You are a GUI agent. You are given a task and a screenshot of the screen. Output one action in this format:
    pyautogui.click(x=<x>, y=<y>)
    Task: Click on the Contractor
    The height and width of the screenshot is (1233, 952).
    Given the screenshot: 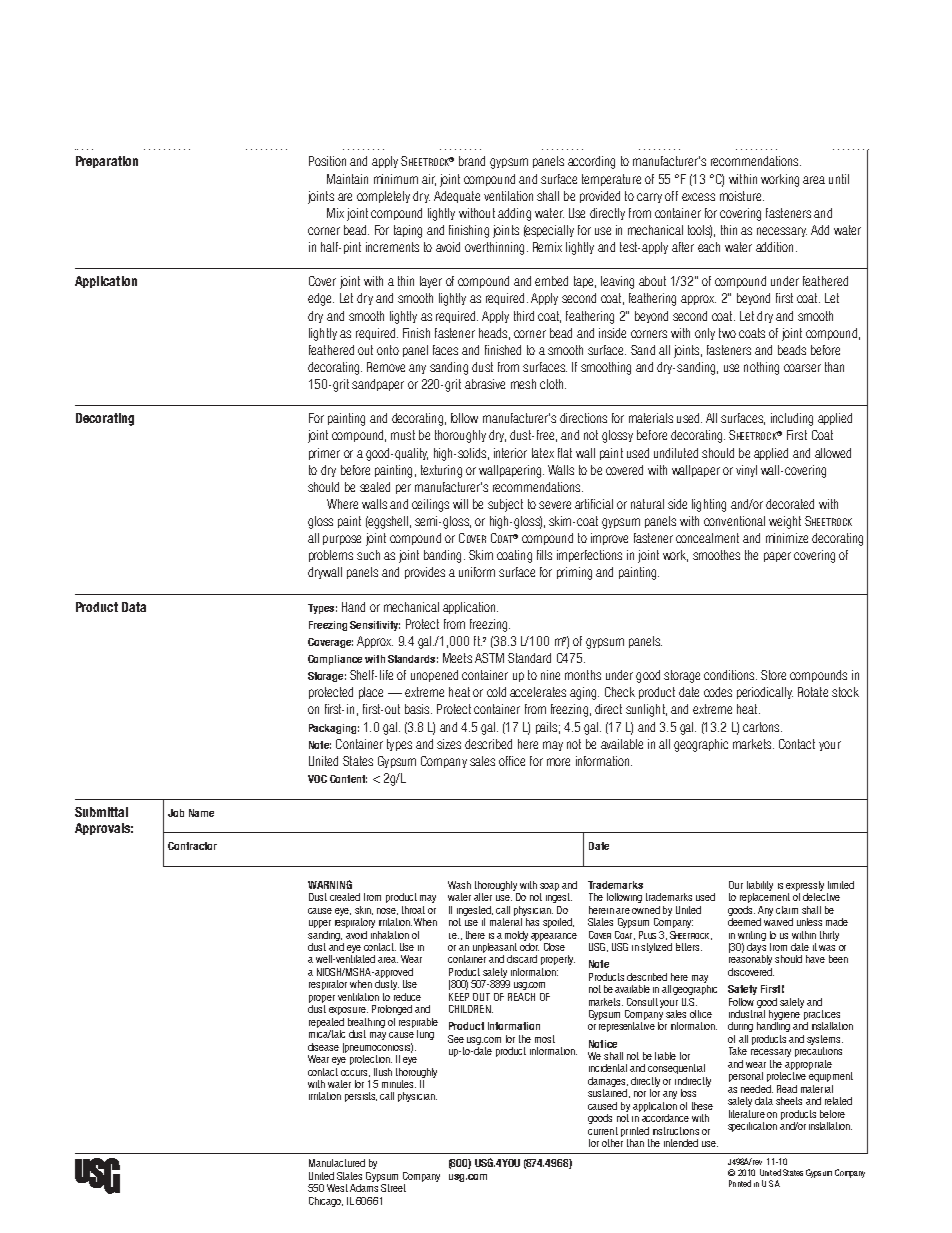 What is the action you would take?
    pyautogui.click(x=192, y=846)
